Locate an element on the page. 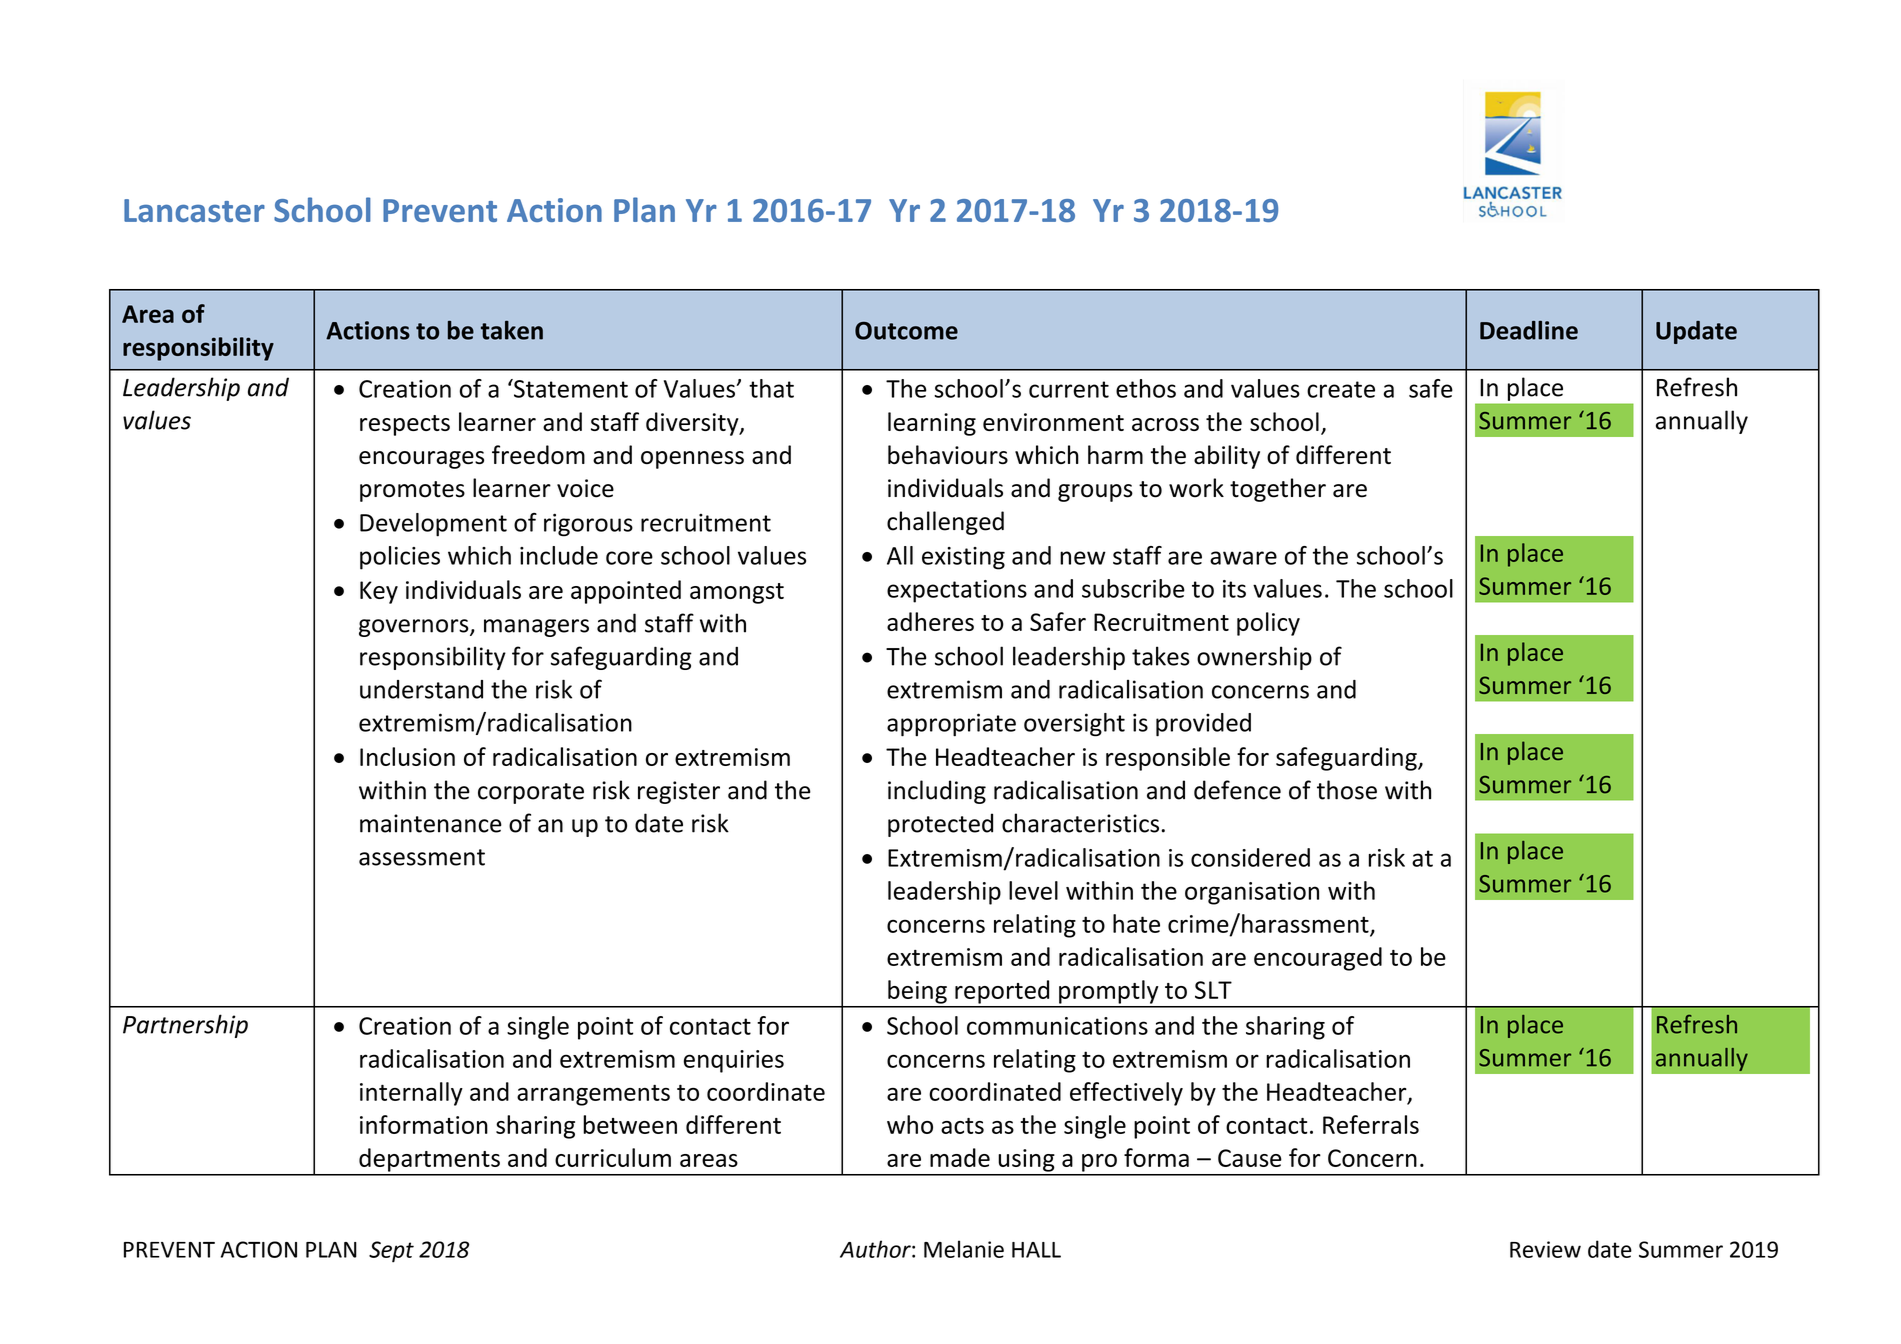  Lancaster is located at coordinates (194, 210).
